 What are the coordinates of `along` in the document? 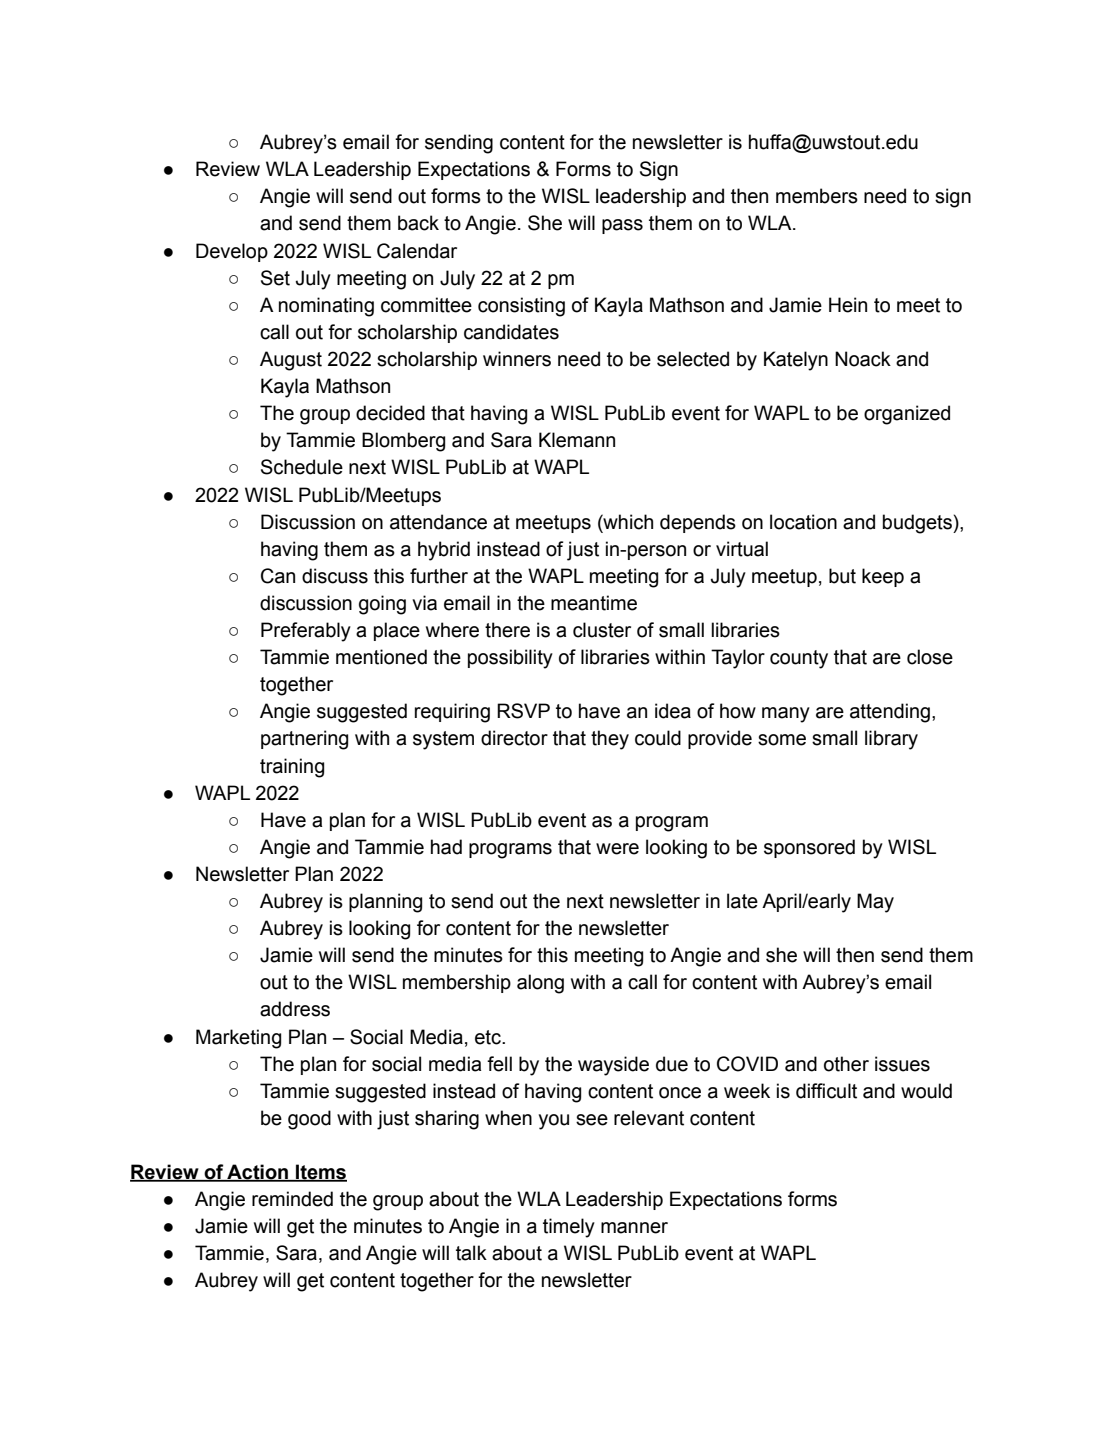 It's located at (540, 984).
